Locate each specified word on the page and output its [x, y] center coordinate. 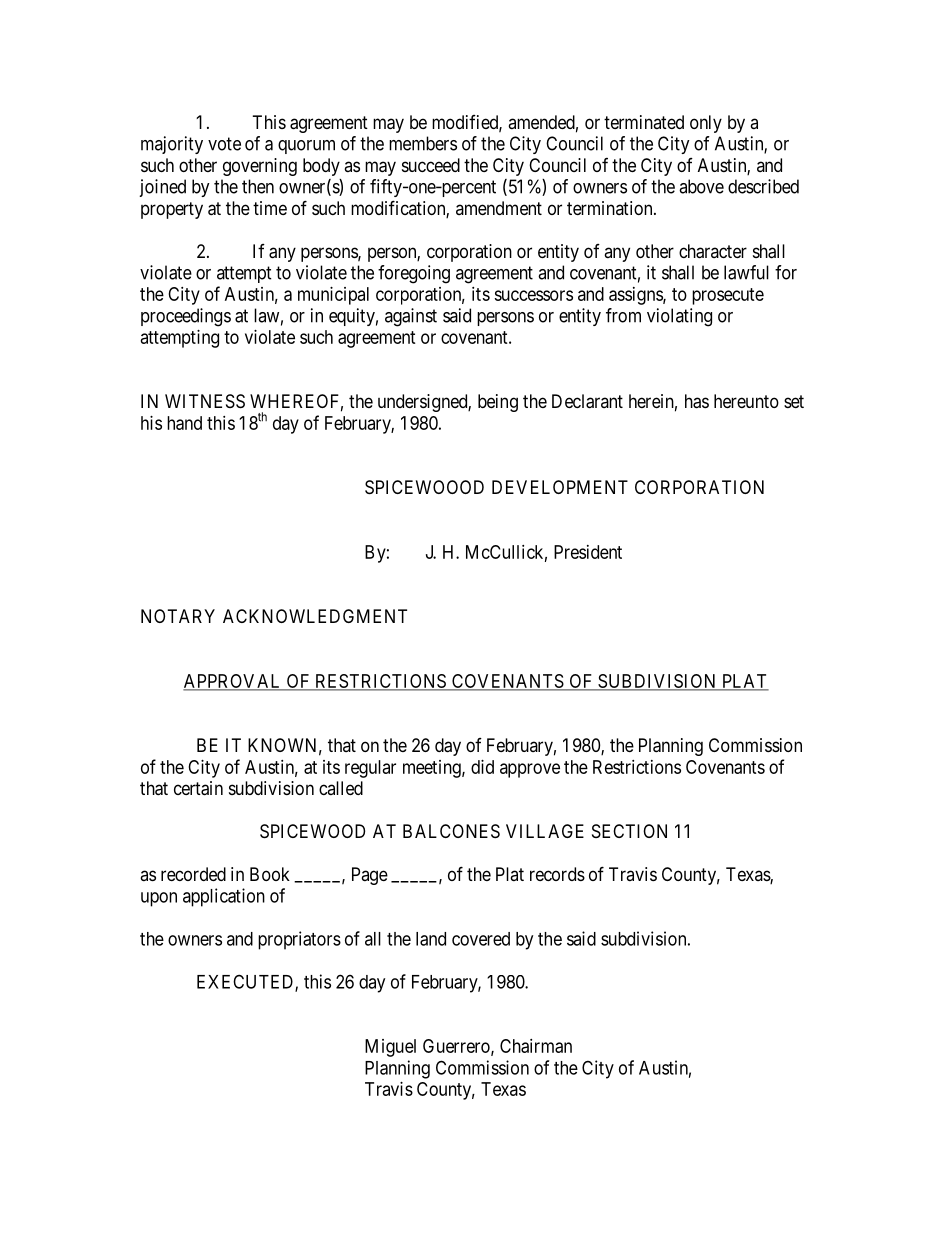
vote [224, 144]
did [482, 767]
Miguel [390, 1048]
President [588, 552]
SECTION [629, 831]
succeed [431, 165]
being [498, 403]
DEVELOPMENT [560, 487]
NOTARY [178, 616]
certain [198, 788]
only [706, 124]
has [697, 401]
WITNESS [205, 401]
